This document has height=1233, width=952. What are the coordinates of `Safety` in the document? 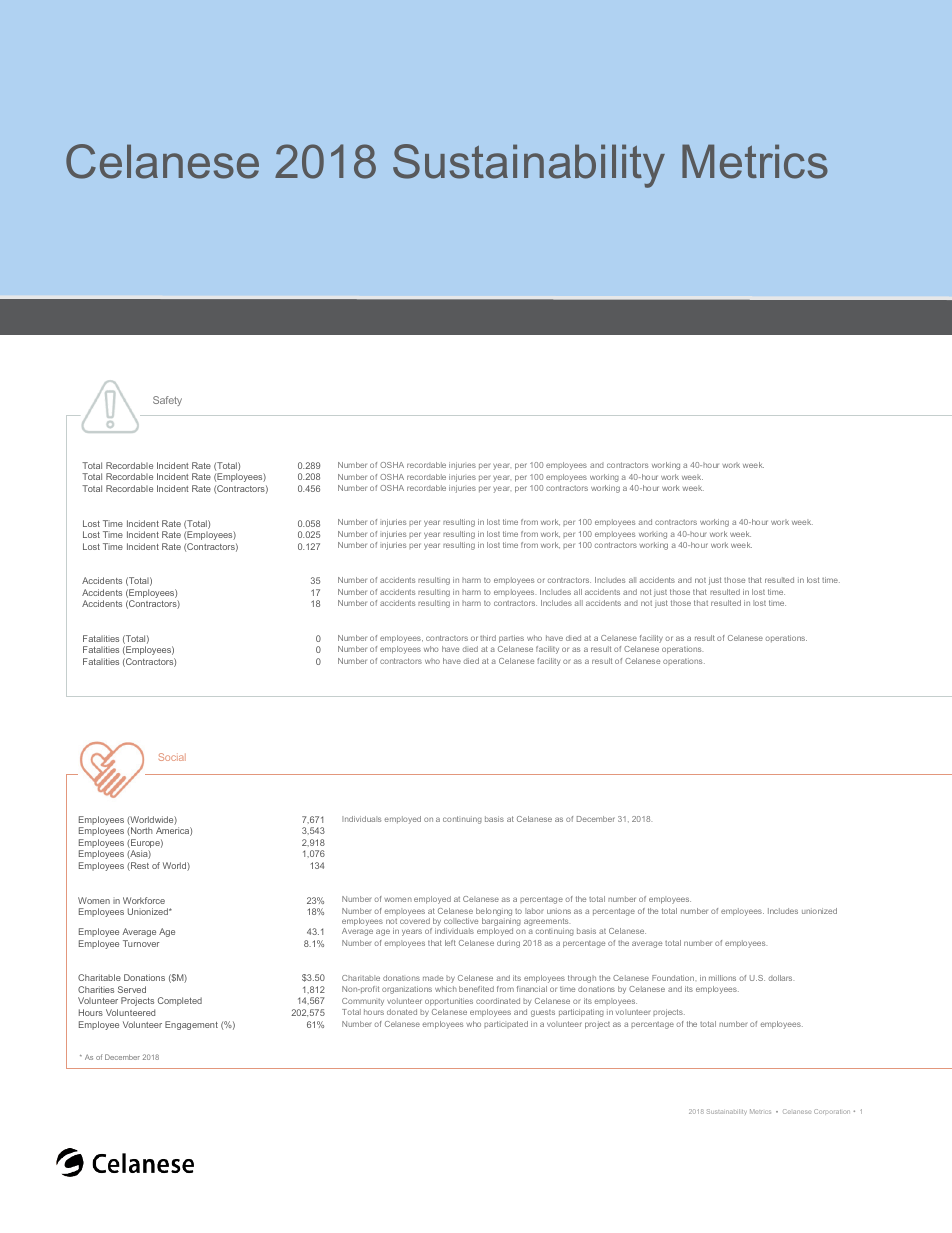 It's located at (167, 401).
